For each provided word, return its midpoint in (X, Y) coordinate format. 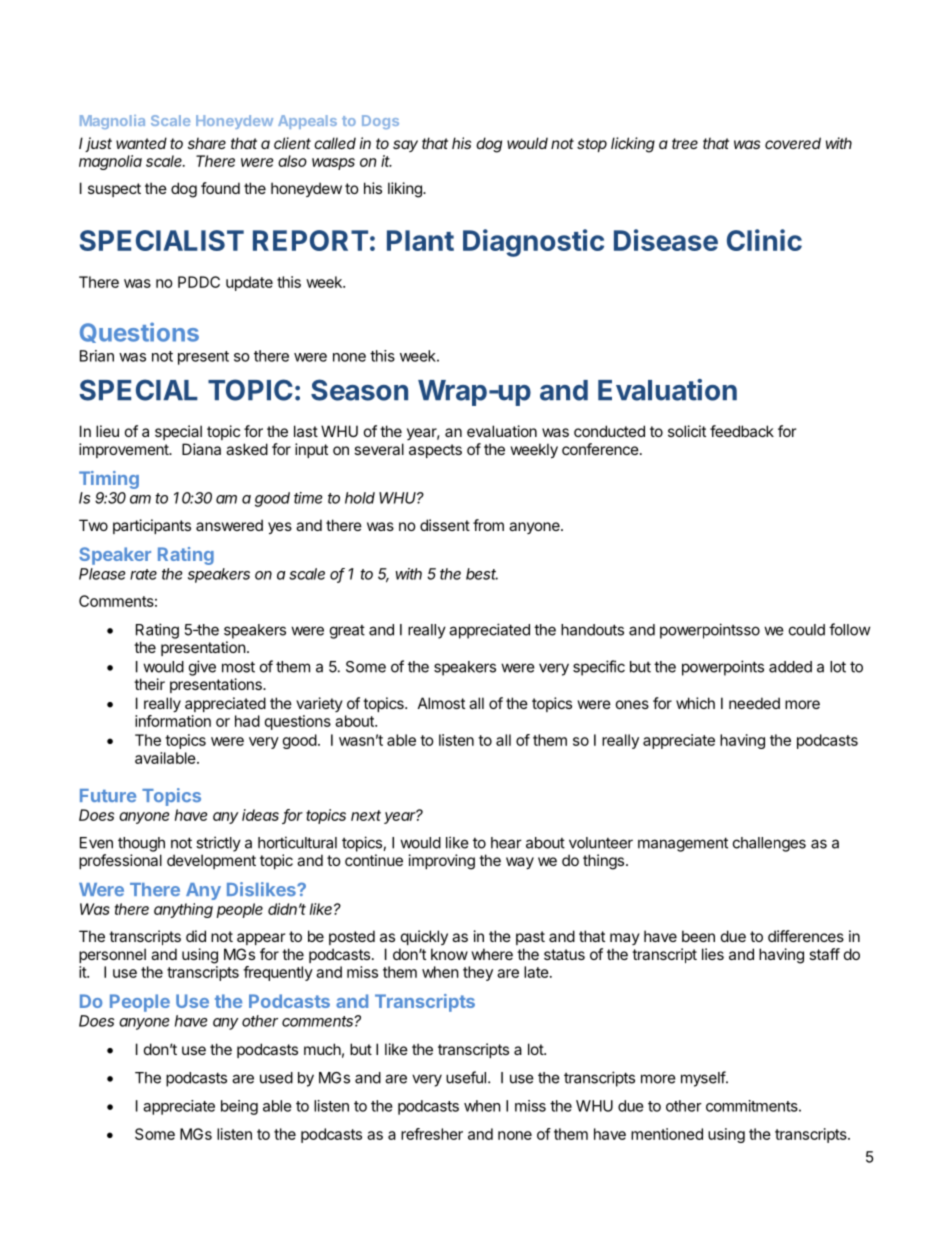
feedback (742, 431)
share (207, 143)
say (405, 146)
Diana (201, 449)
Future (108, 795)
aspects (435, 451)
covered (793, 143)
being (239, 1107)
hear (506, 843)
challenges (769, 844)
